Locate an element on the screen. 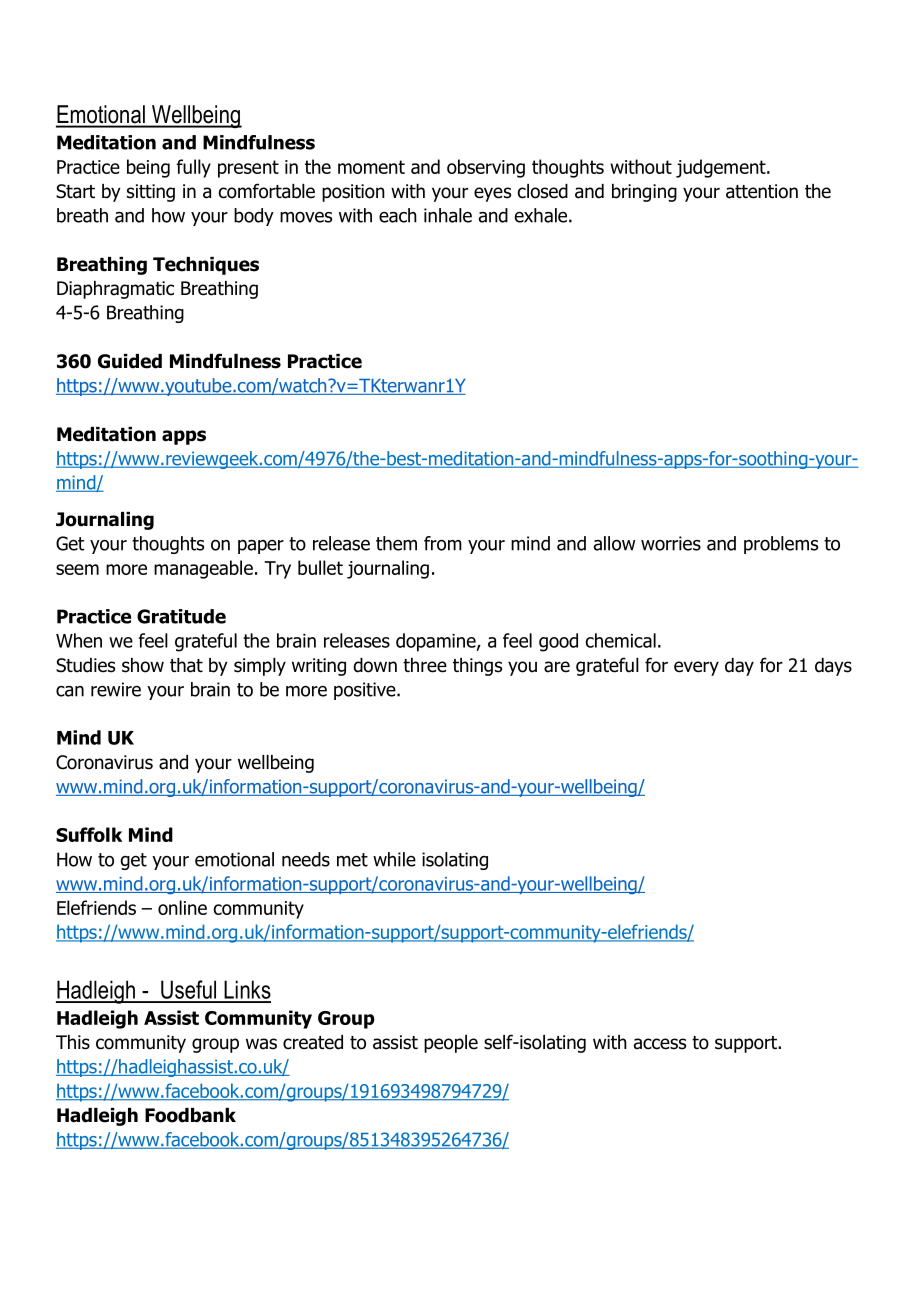 The width and height of the screenshot is (924, 1308). attention is located at coordinates (762, 191).
